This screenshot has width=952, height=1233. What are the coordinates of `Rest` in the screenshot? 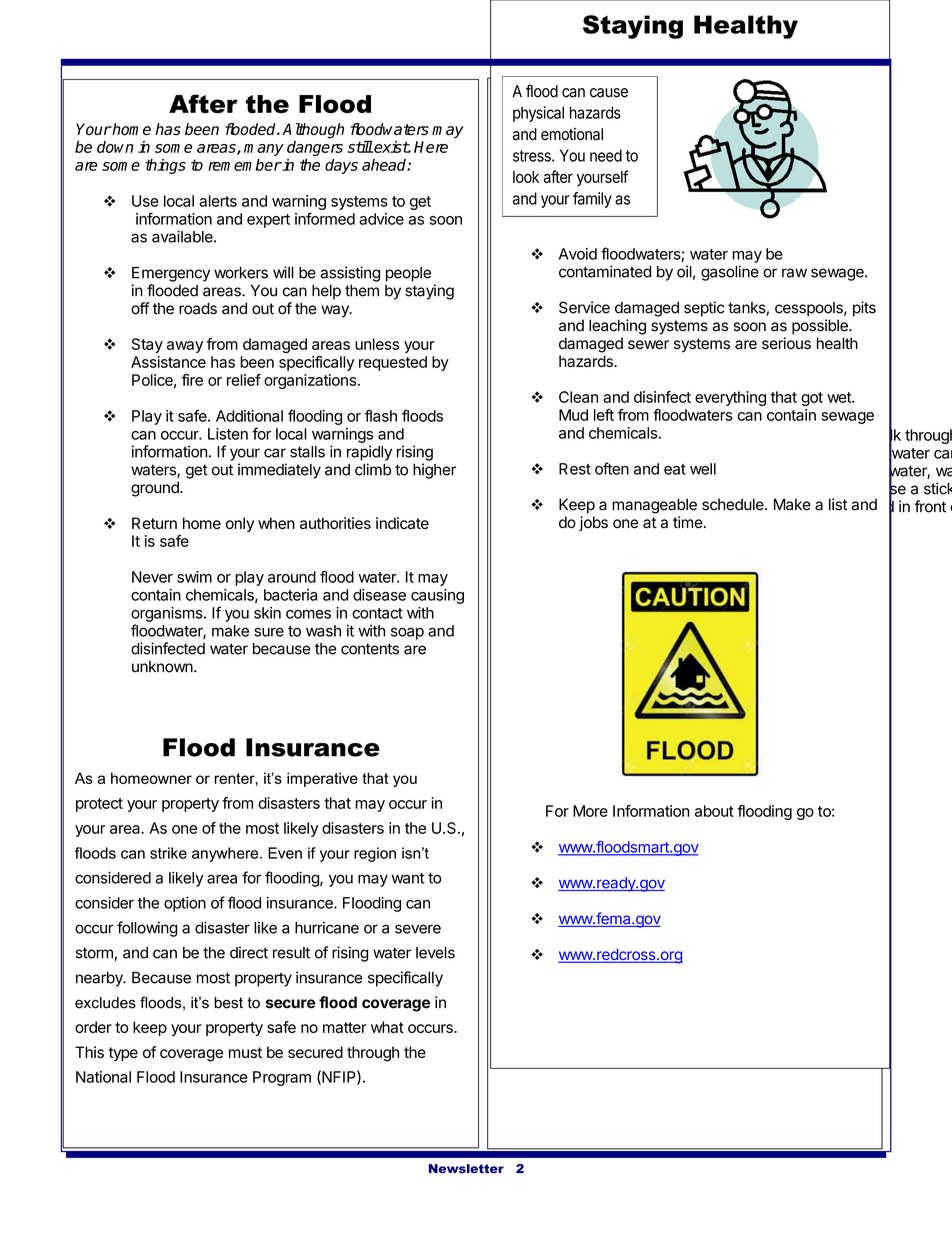 It's located at (575, 469).
